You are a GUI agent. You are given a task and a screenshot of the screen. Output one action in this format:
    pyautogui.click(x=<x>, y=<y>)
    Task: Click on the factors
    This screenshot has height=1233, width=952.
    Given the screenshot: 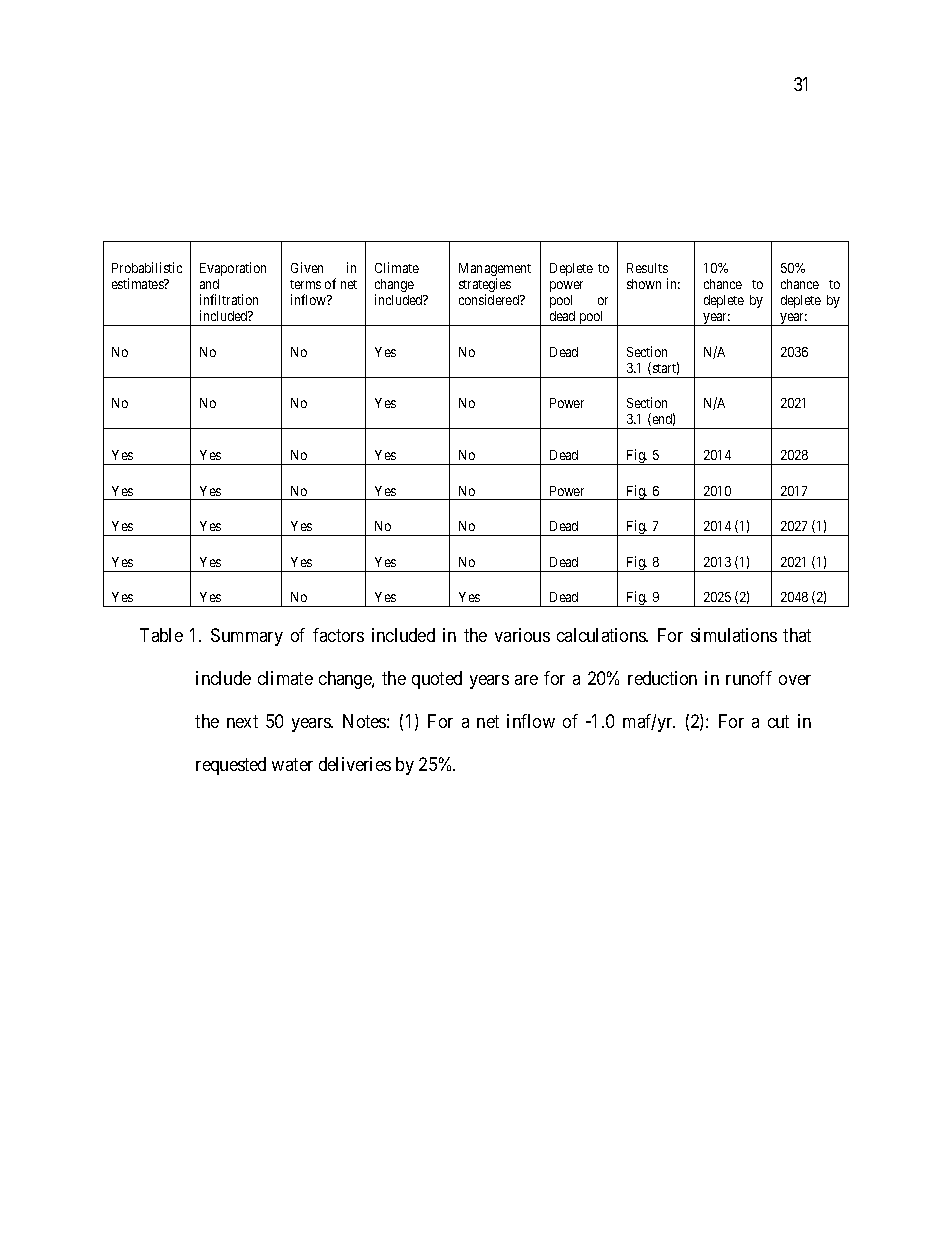 What is the action you would take?
    pyautogui.click(x=338, y=635)
